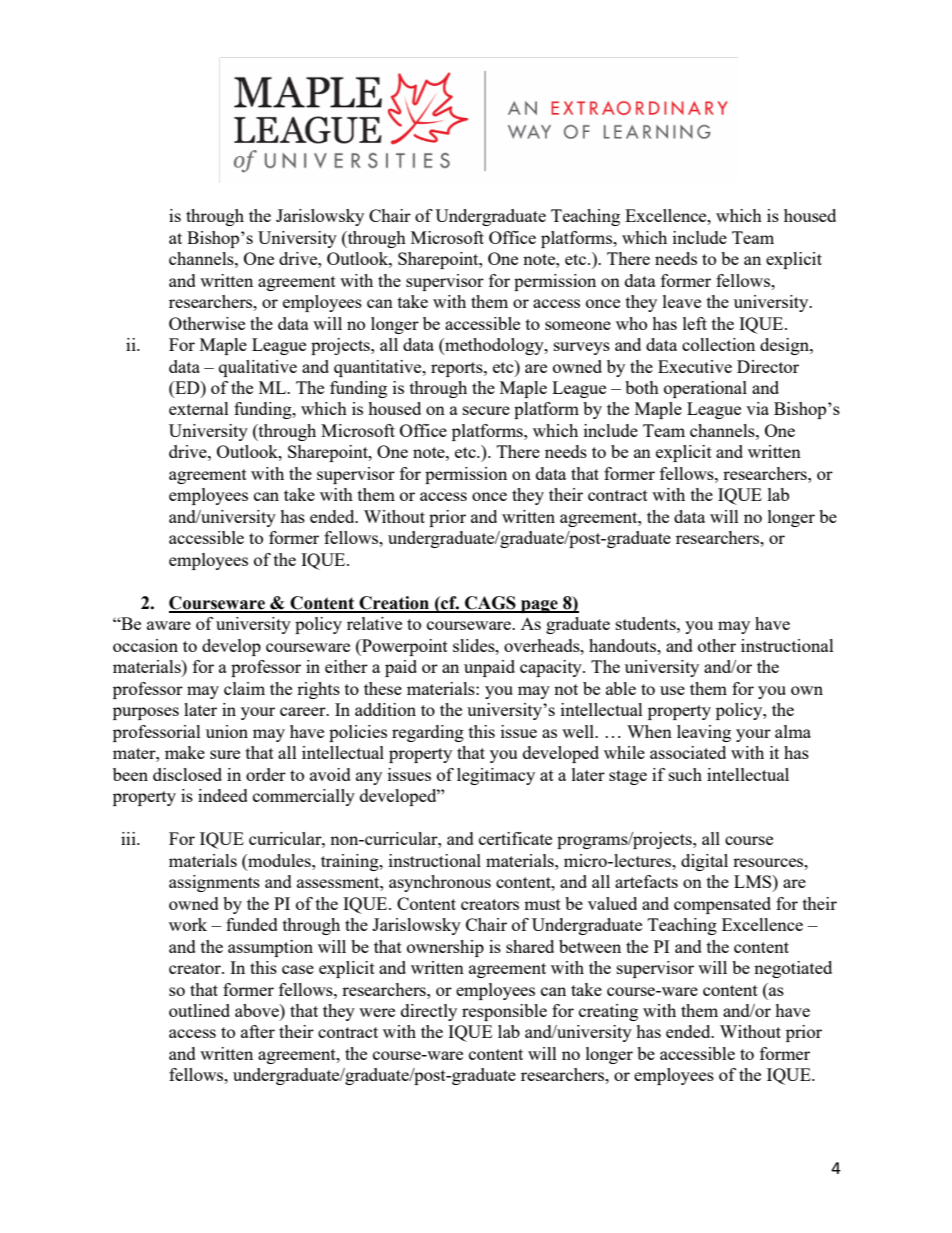 The height and width of the document is (1233, 952). What do you see at coordinates (475, 645) in the document?
I see `slides` at bounding box center [475, 645].
